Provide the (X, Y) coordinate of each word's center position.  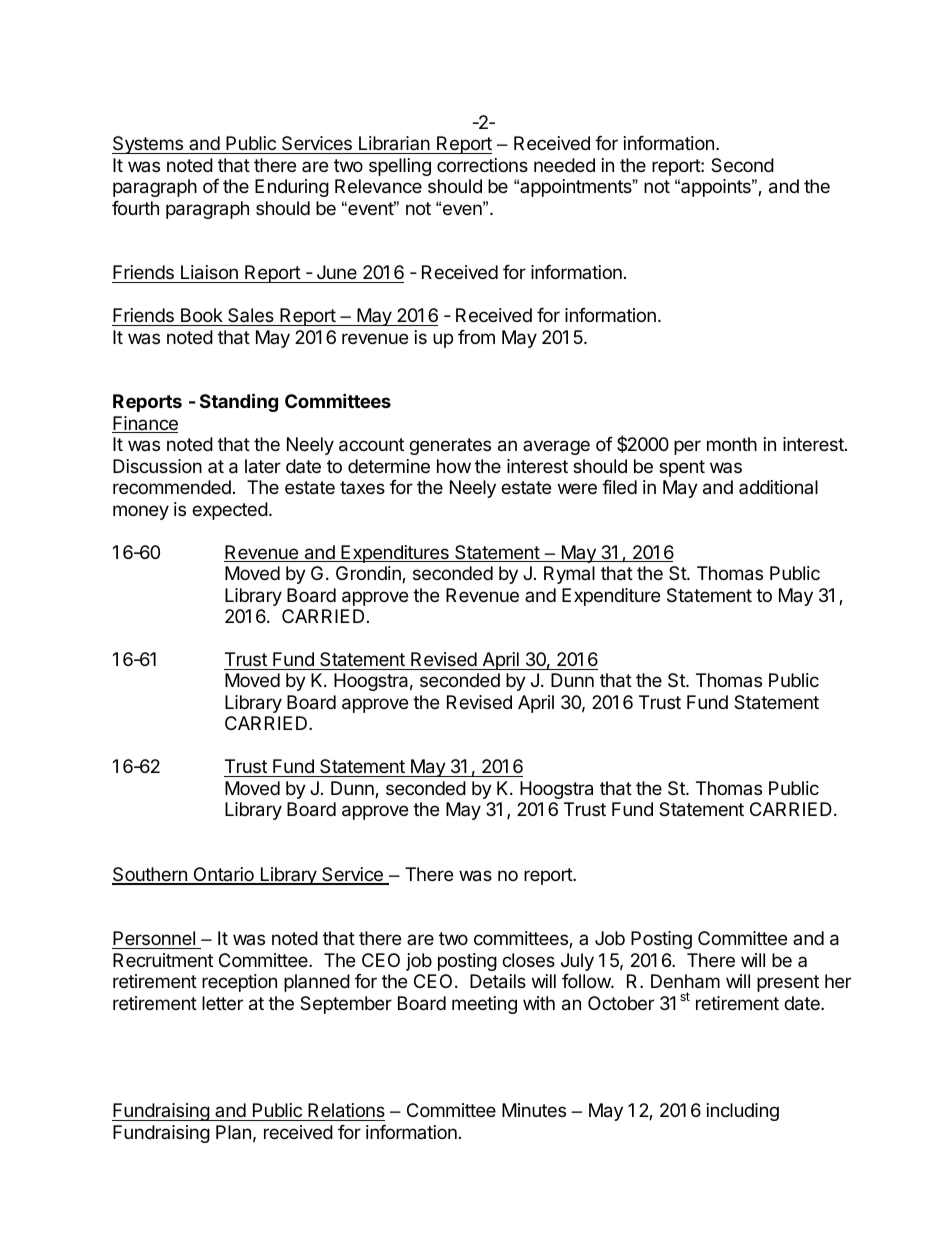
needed (564, 165)
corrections (482, 165)
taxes (362, 487)
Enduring (292, 188)
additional (778, 487)
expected (230, 511)
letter (222, 1003)
